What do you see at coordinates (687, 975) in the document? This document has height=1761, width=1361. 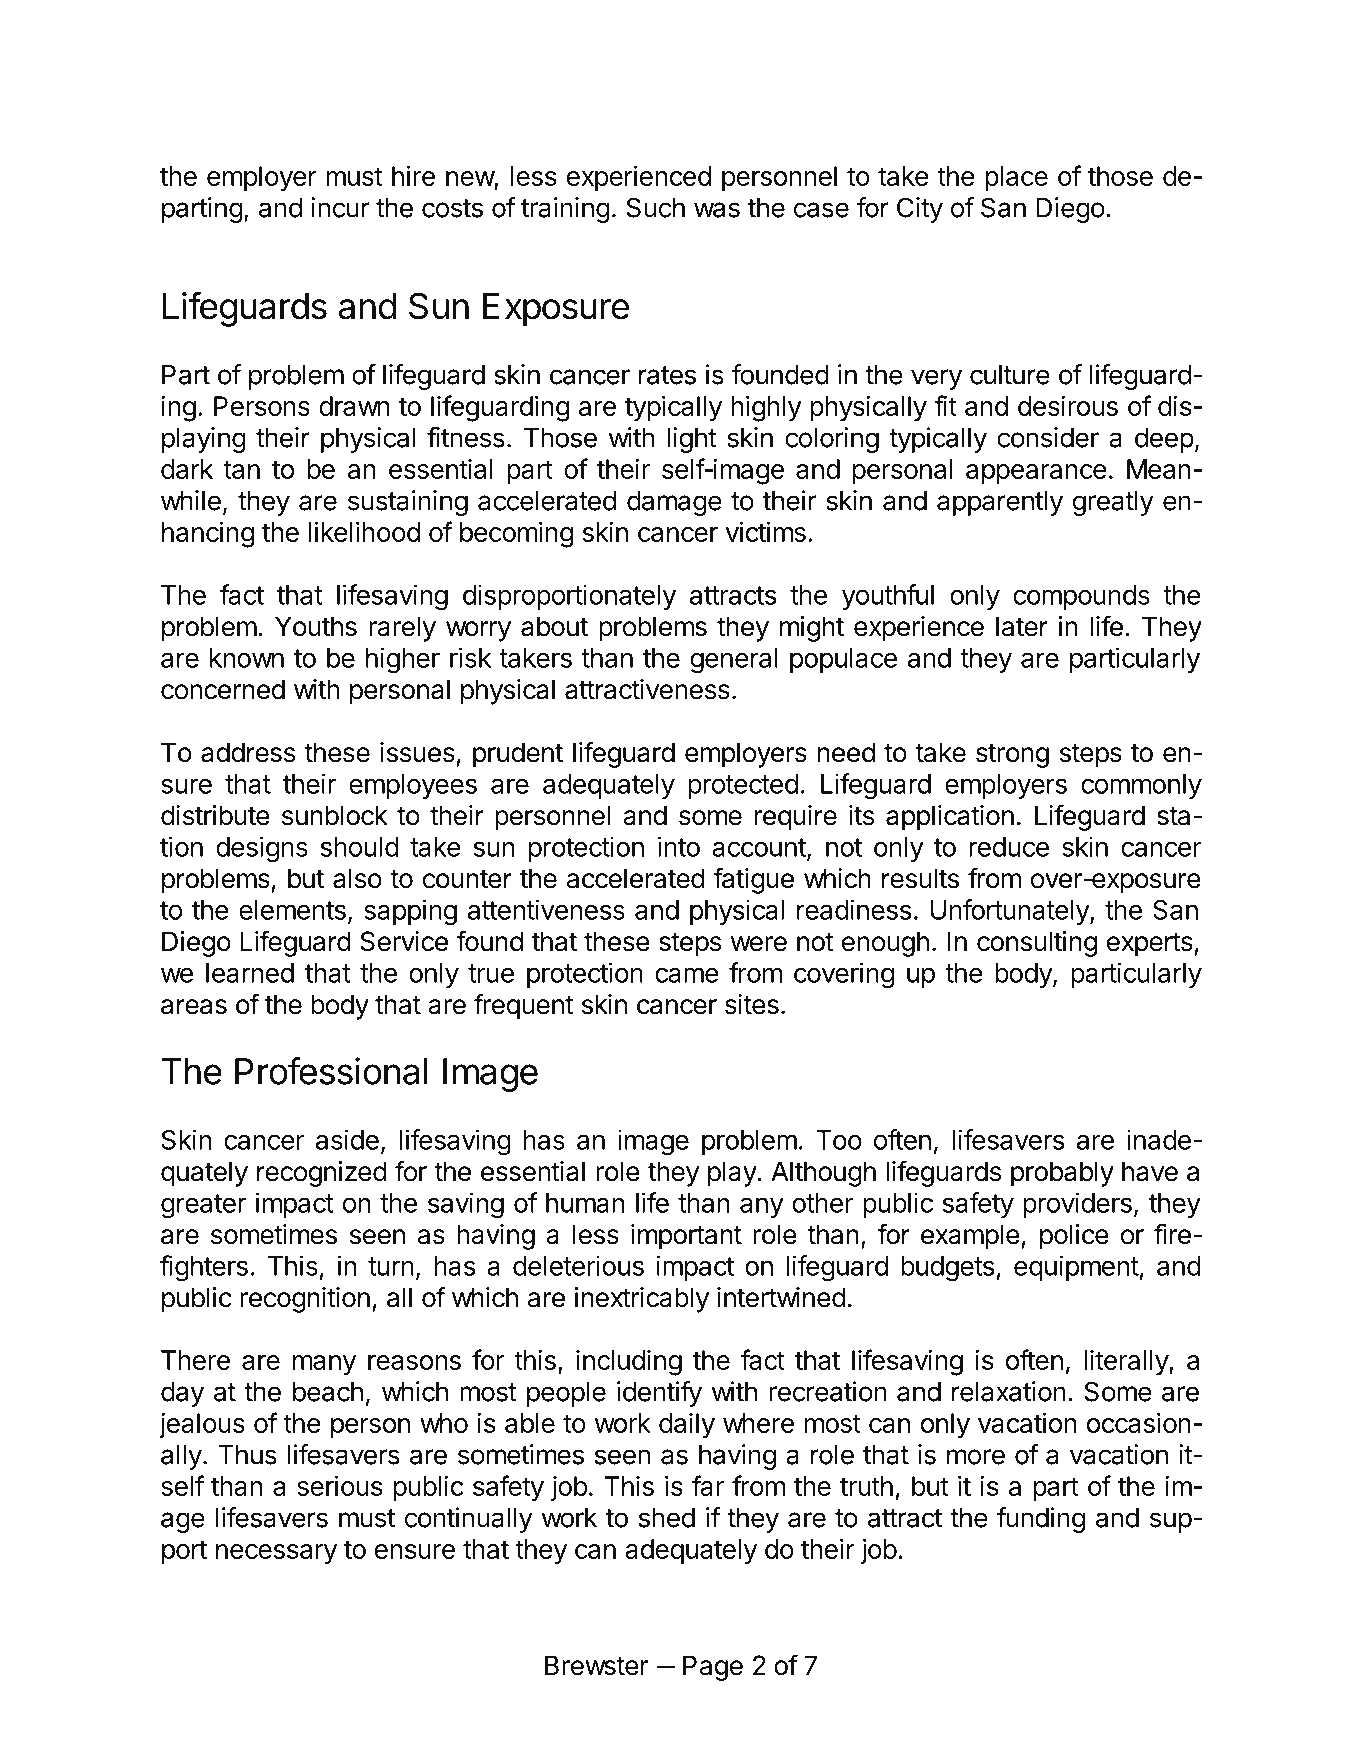 I see `came` at bounding box center [687, 975].
